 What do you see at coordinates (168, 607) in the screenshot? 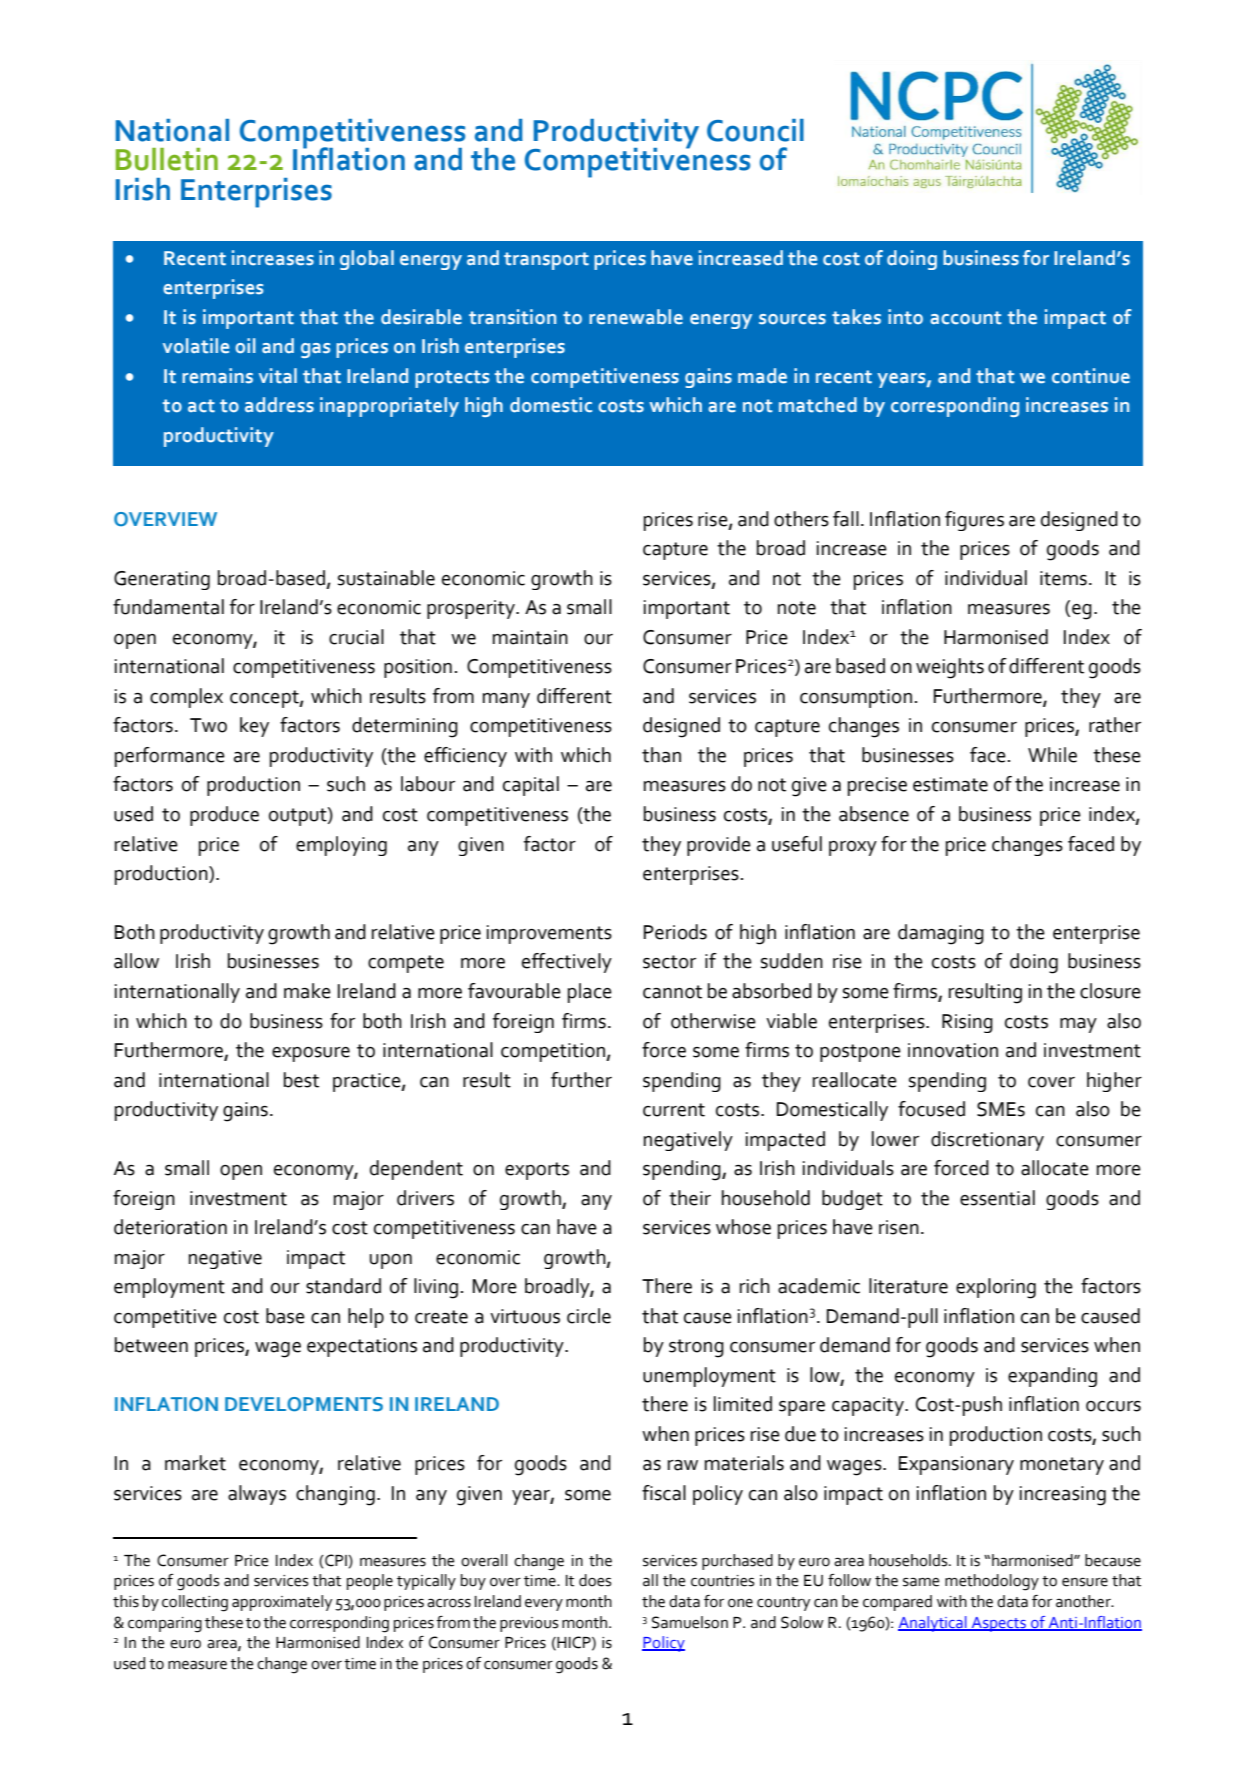
I see `fundamental` at bounding box center [168, 607].
